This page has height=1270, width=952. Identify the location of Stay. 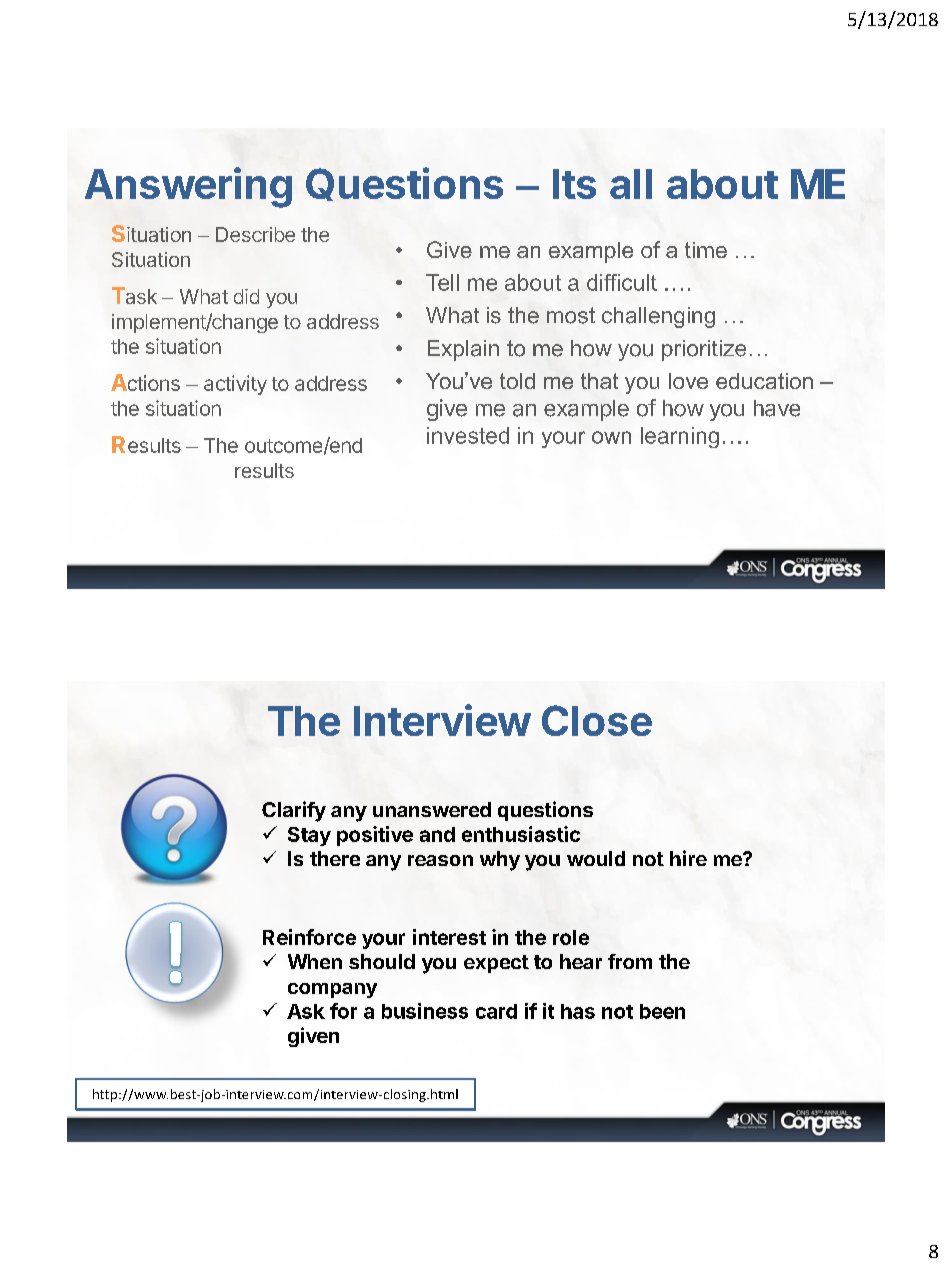
(309, 836).
